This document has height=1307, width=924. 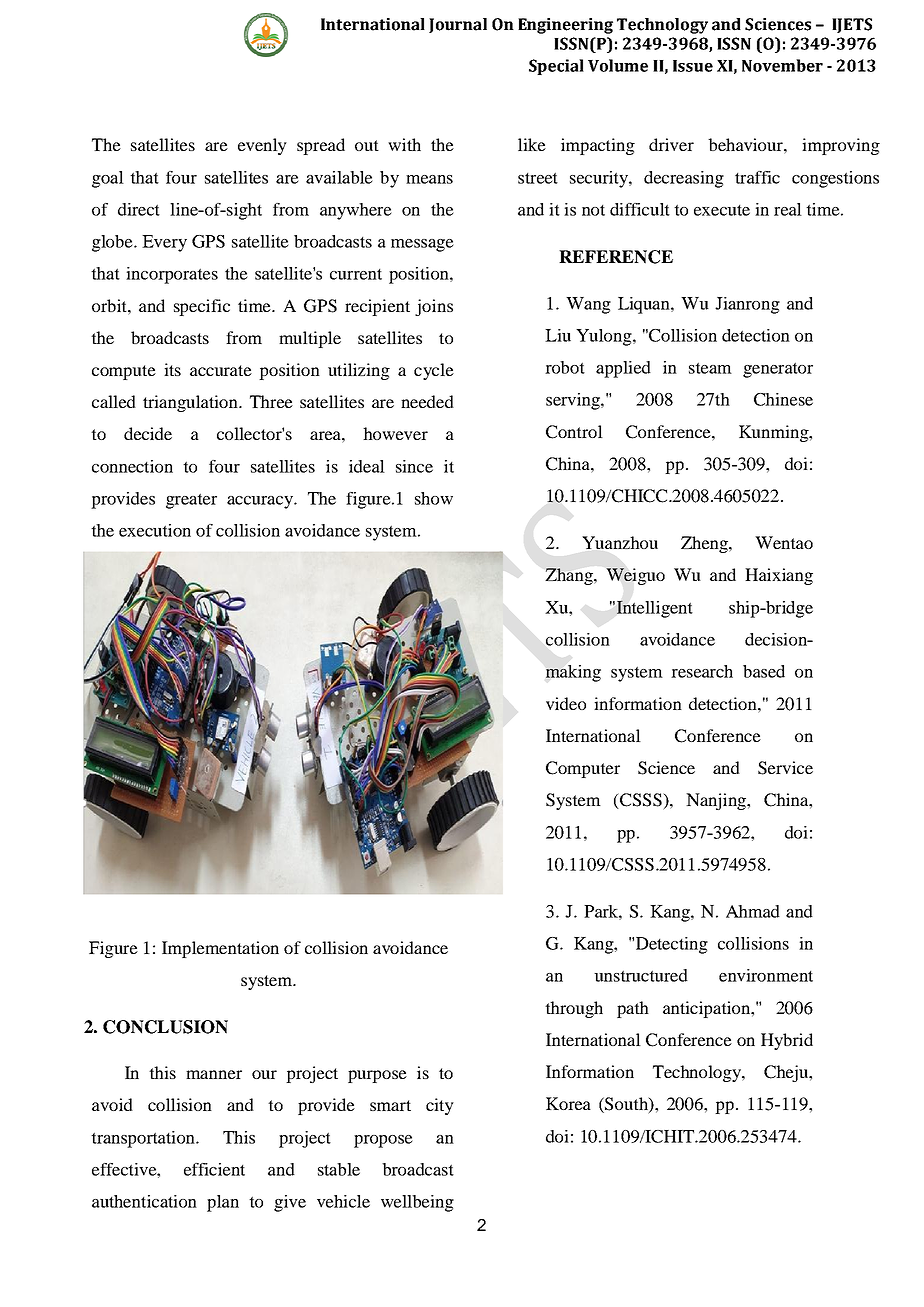 I want to click on November, so click(x=782, y=65).
